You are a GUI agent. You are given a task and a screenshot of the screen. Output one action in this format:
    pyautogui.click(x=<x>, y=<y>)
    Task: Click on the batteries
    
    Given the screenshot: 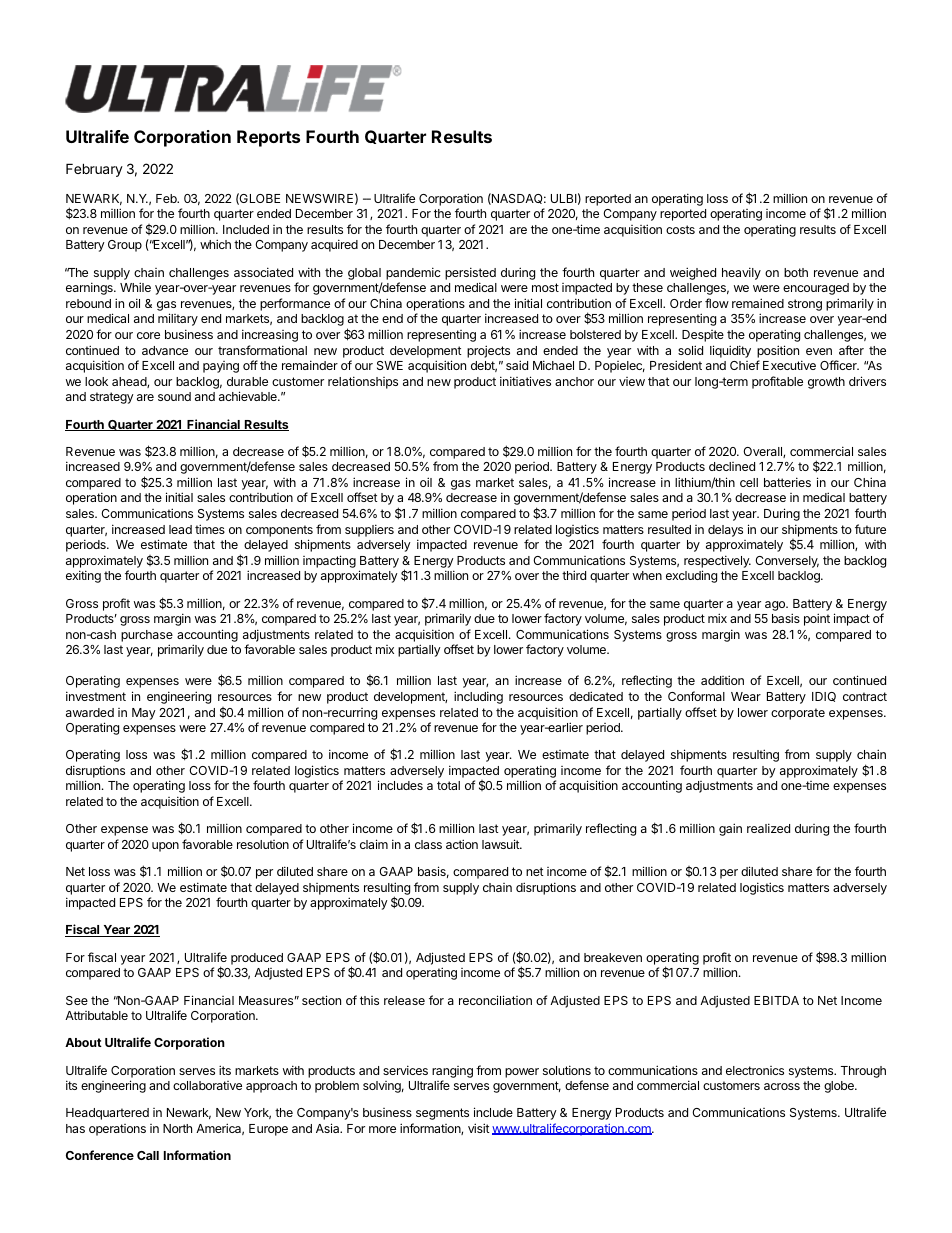 What is the action you would take?
    pyautogui.click(x=787, y=482)
